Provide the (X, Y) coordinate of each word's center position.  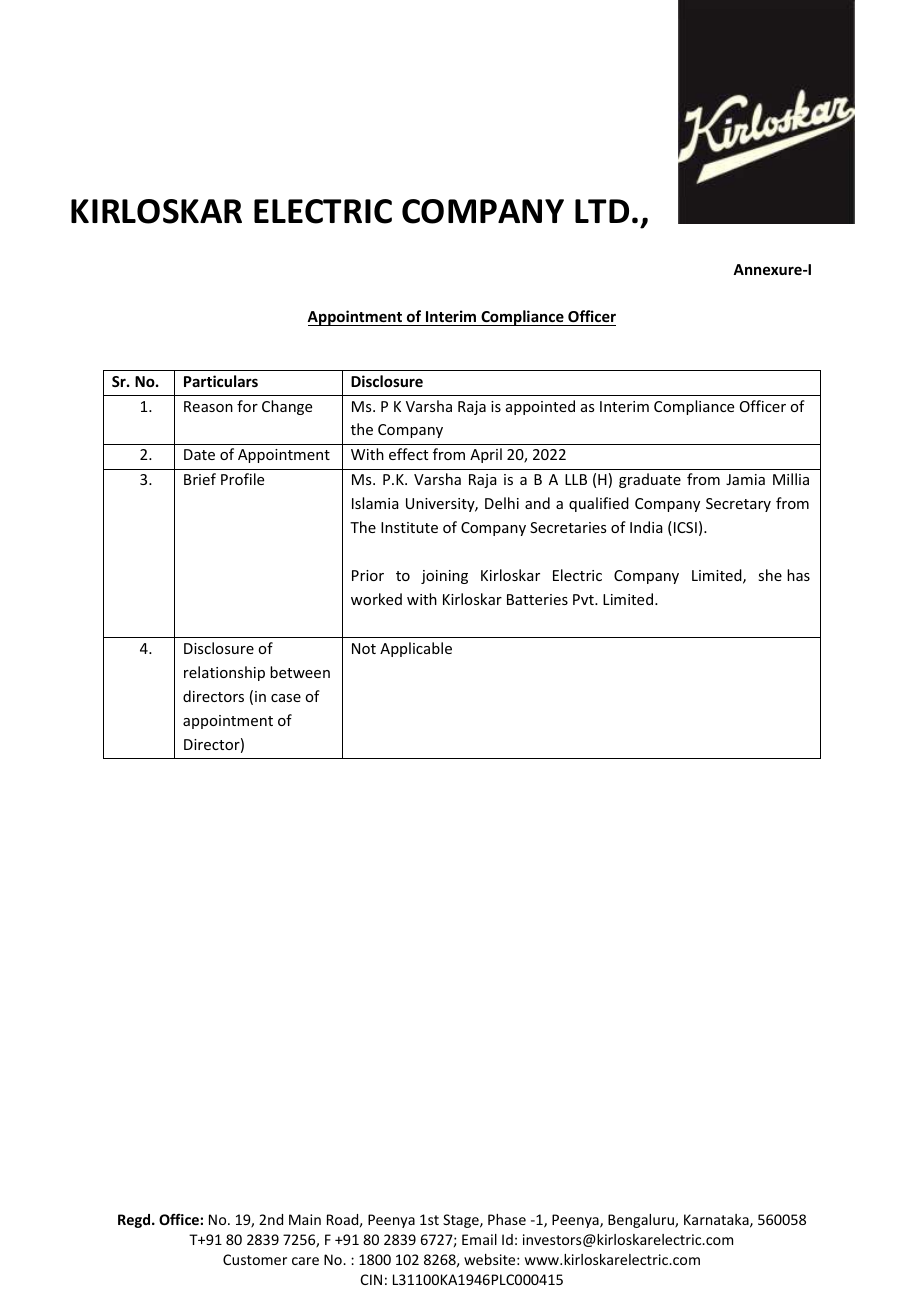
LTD (602, 211)
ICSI (684, 528)
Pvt (584, 599)
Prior (368, 575)
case (286, 698)
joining (444, 577)
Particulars (221, 381)
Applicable (416, 649)
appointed (540, 407)
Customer (255, 1259)
